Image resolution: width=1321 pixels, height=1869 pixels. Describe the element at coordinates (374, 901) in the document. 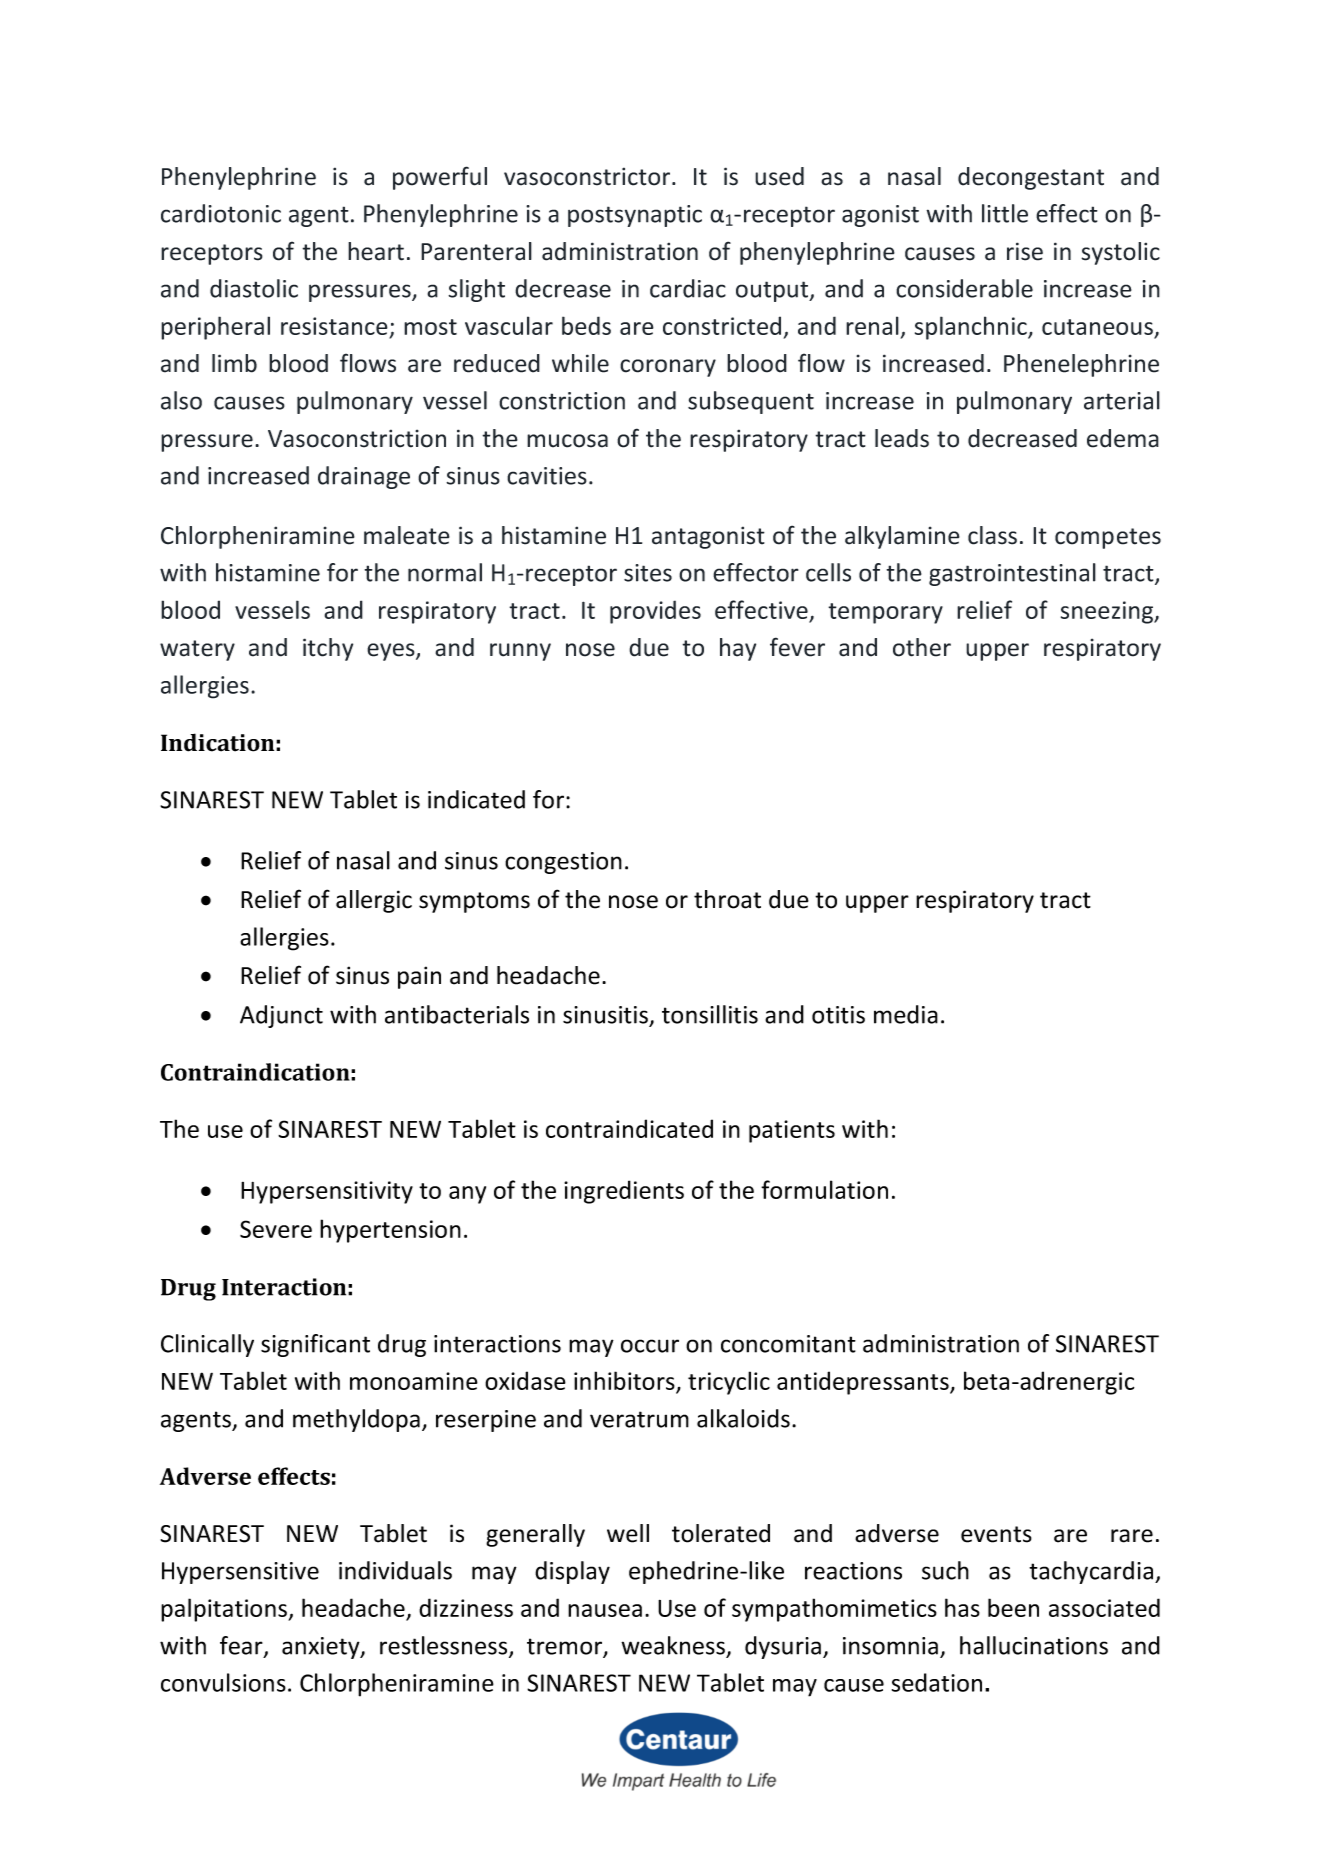

I see `allergic` at that location.
